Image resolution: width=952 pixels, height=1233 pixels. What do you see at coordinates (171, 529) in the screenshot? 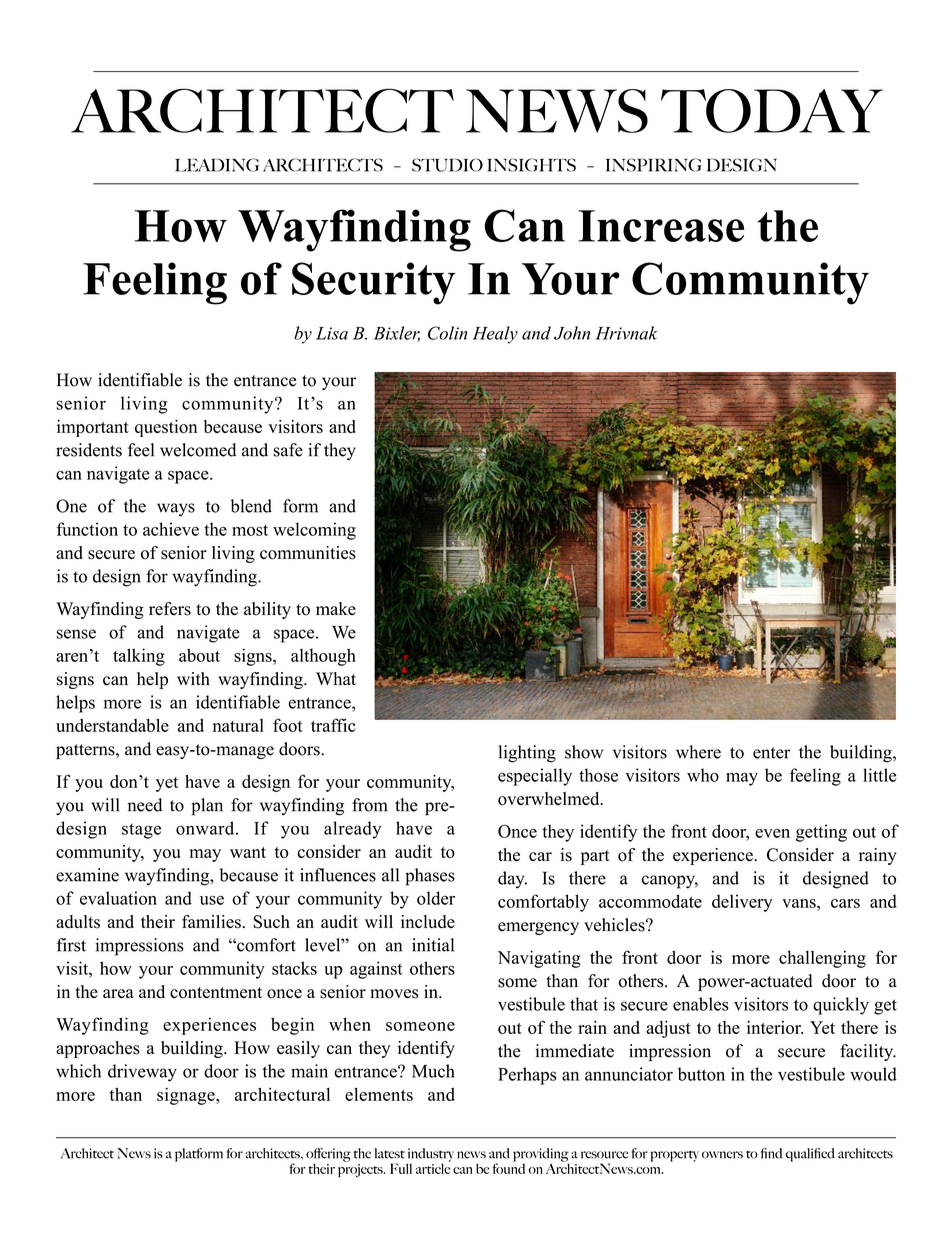
I see `achieve` at bounding box center [171, 529].
